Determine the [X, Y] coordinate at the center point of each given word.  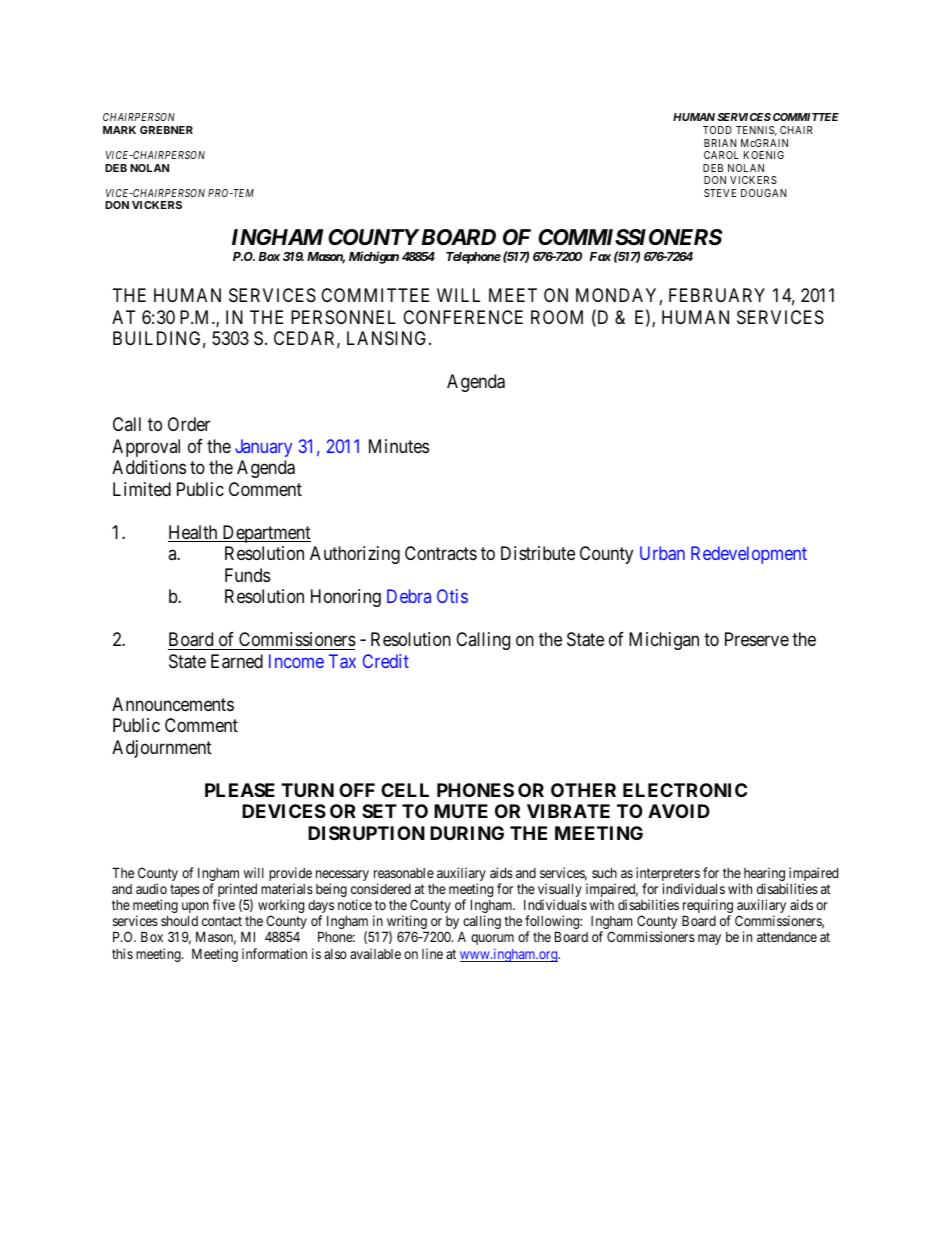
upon [195, 909]
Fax [600, 256]
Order [189, 424]
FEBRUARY [717, 295]
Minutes [399, 446]
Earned [237, 661]
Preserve [757, 639]
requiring [708, 907]
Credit [386, 661]
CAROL [721, 155]
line [432, 953]
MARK [119, 130]
